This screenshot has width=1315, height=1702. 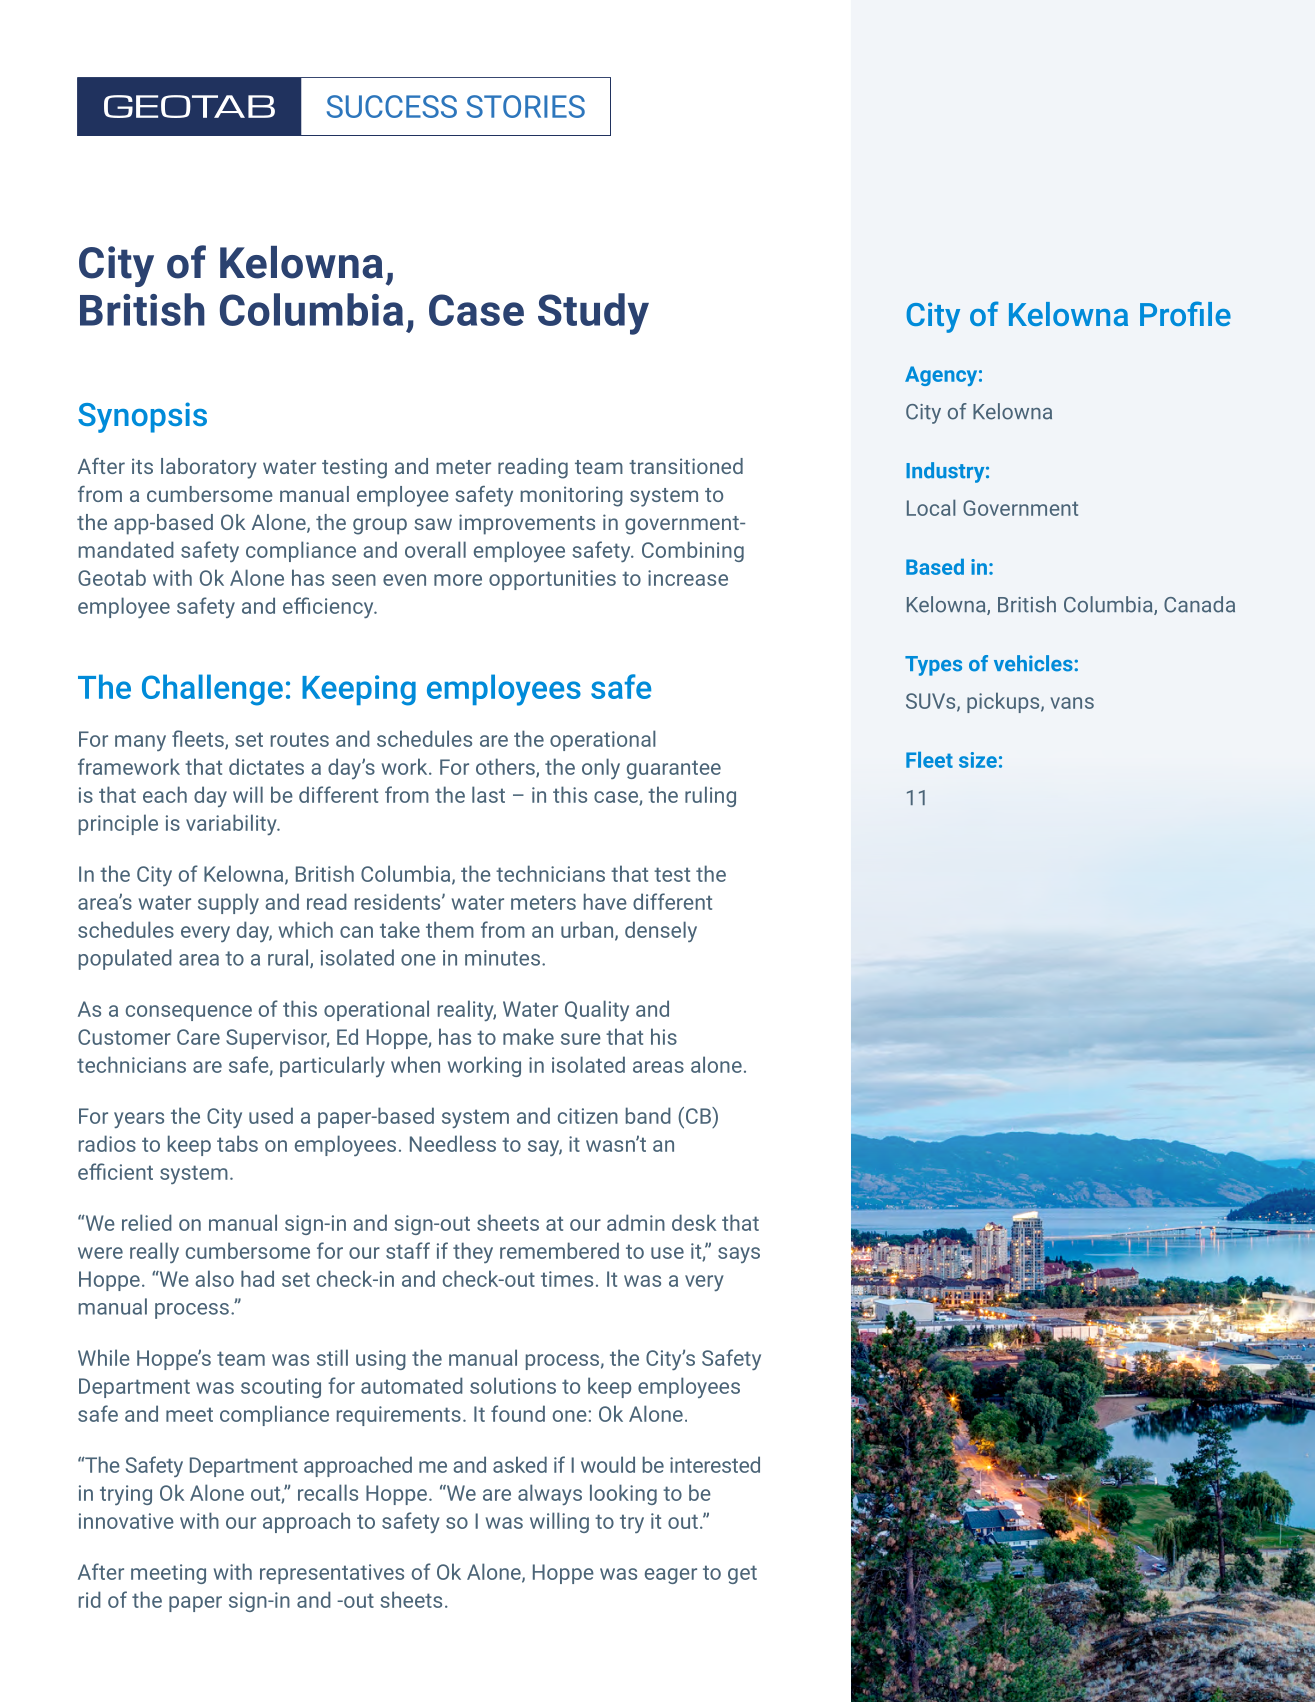 I want to click on Study, so click(x=593, y=314).
